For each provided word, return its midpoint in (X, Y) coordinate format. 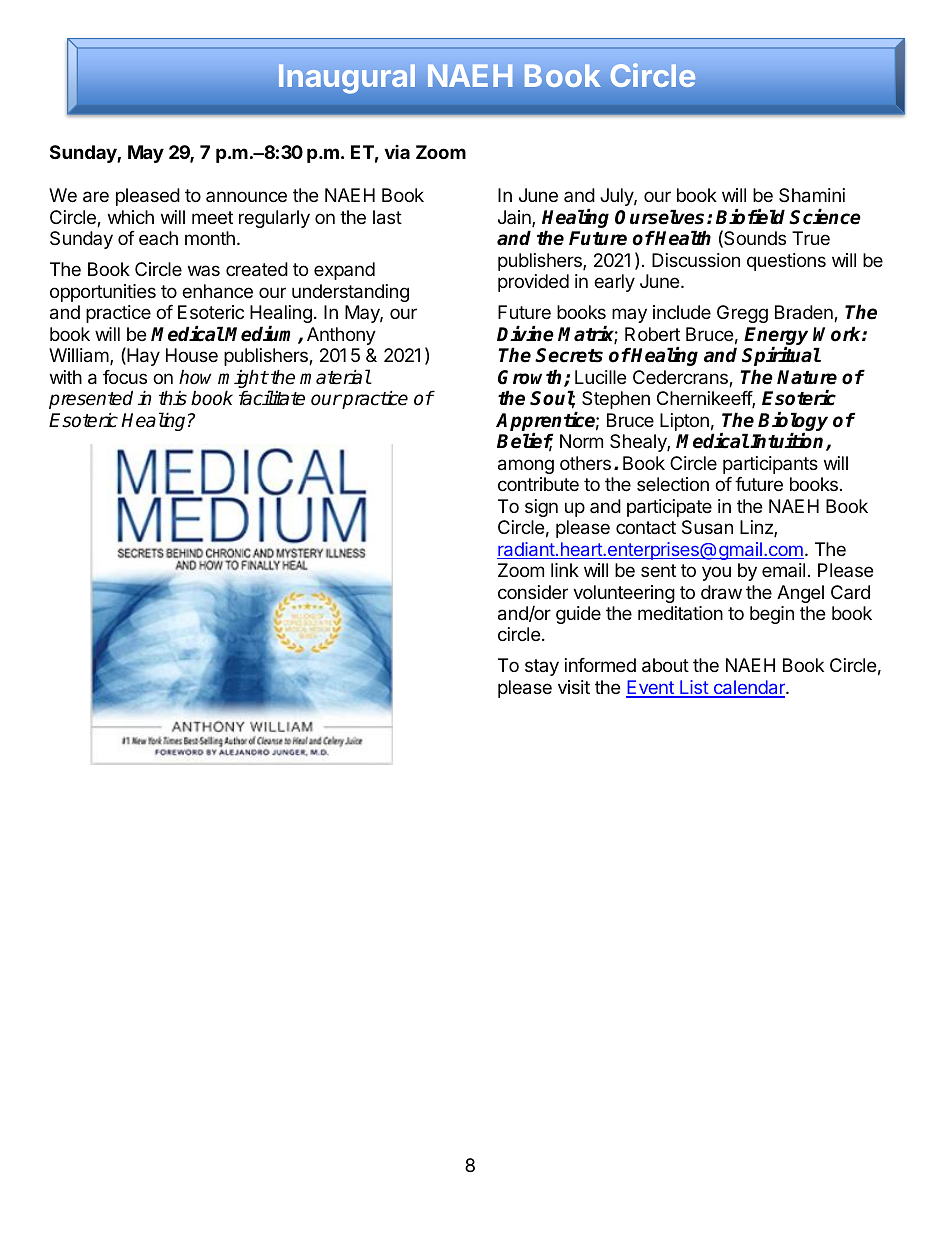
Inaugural (347, 79)
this (173, 398)
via (397, 152)
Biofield (750, 217)
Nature (807, 377)
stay (542, 667)
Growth (531, 378)
